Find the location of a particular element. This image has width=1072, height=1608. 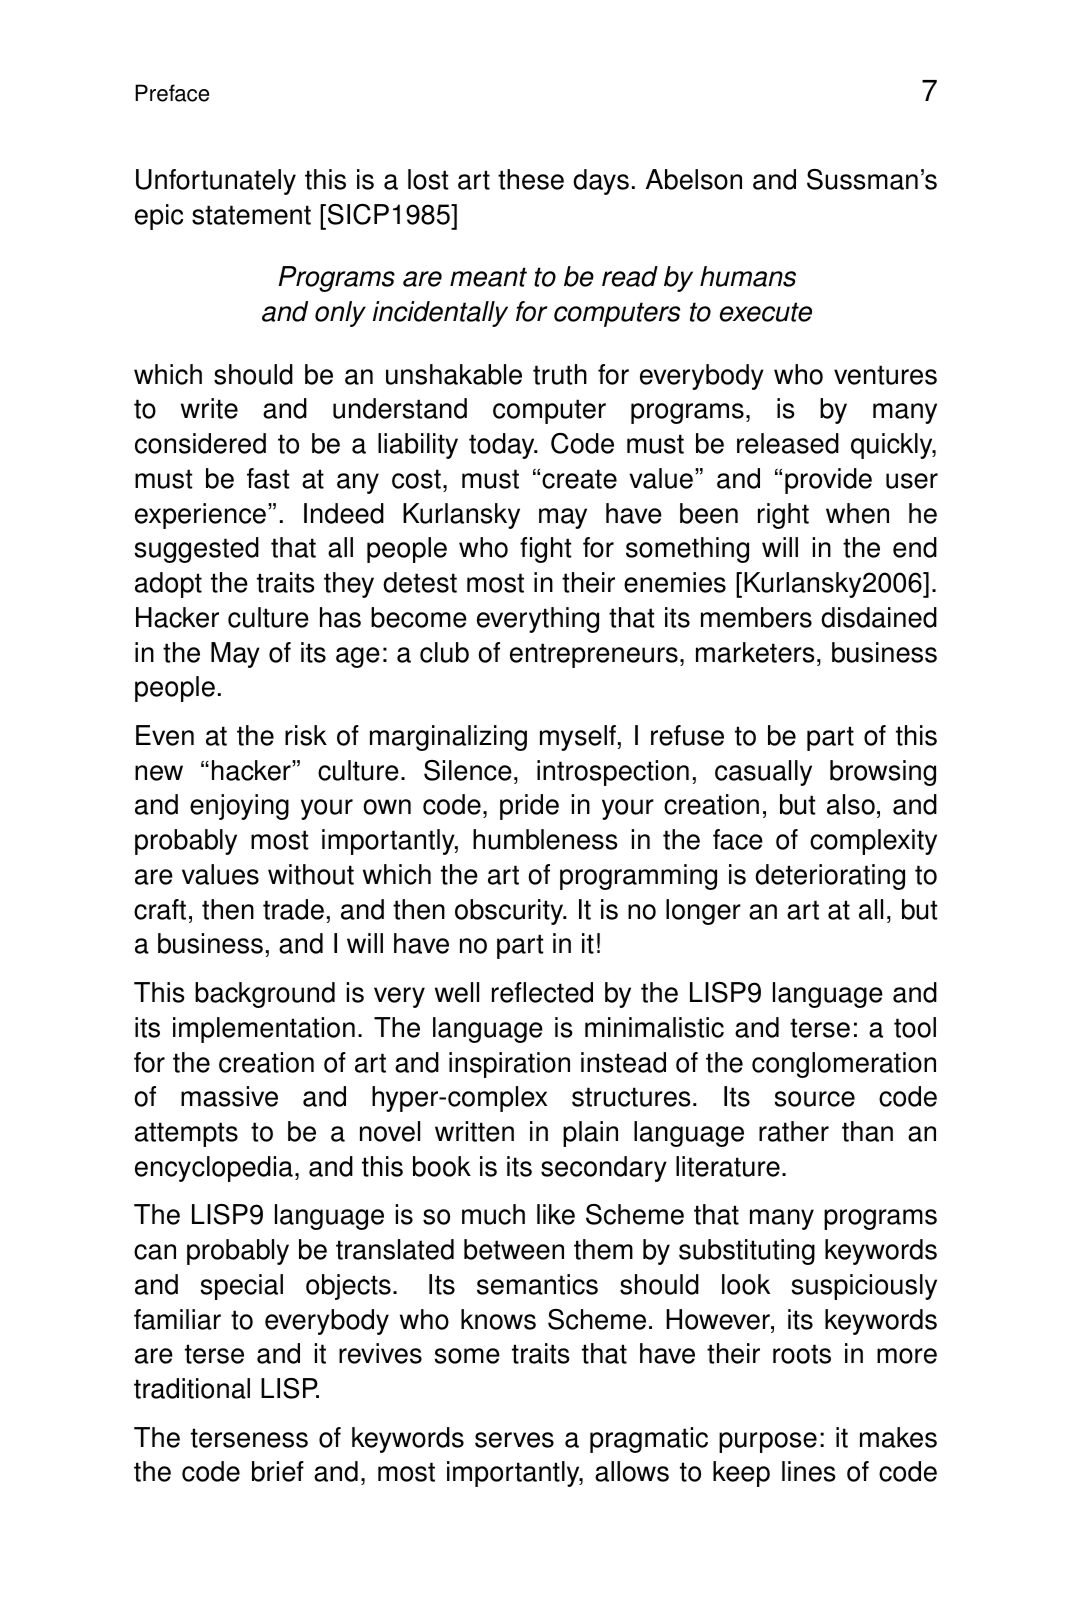

humans is located at coordinates (748, 276).
